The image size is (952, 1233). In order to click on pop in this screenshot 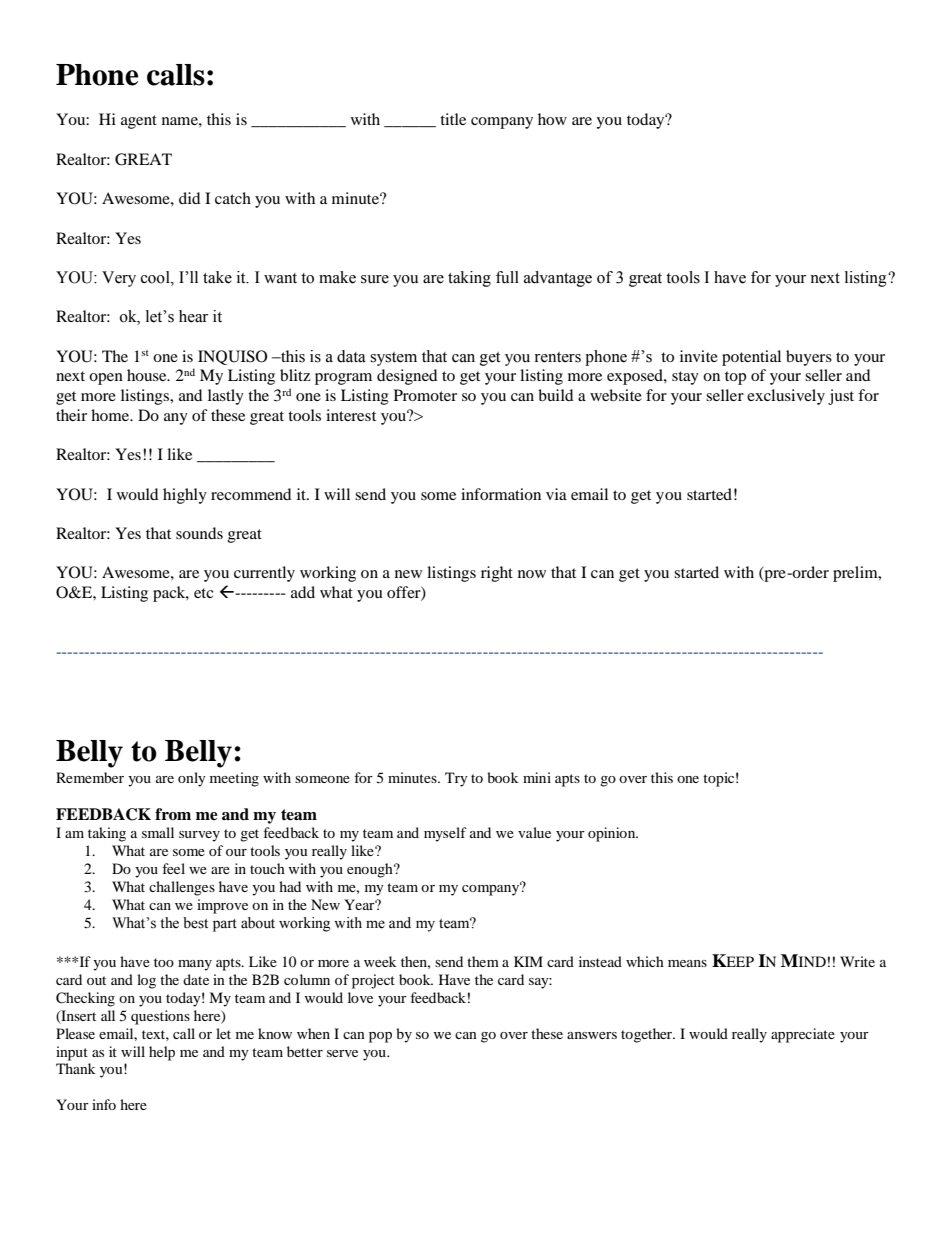, I will do `click(380, 1037)`.
